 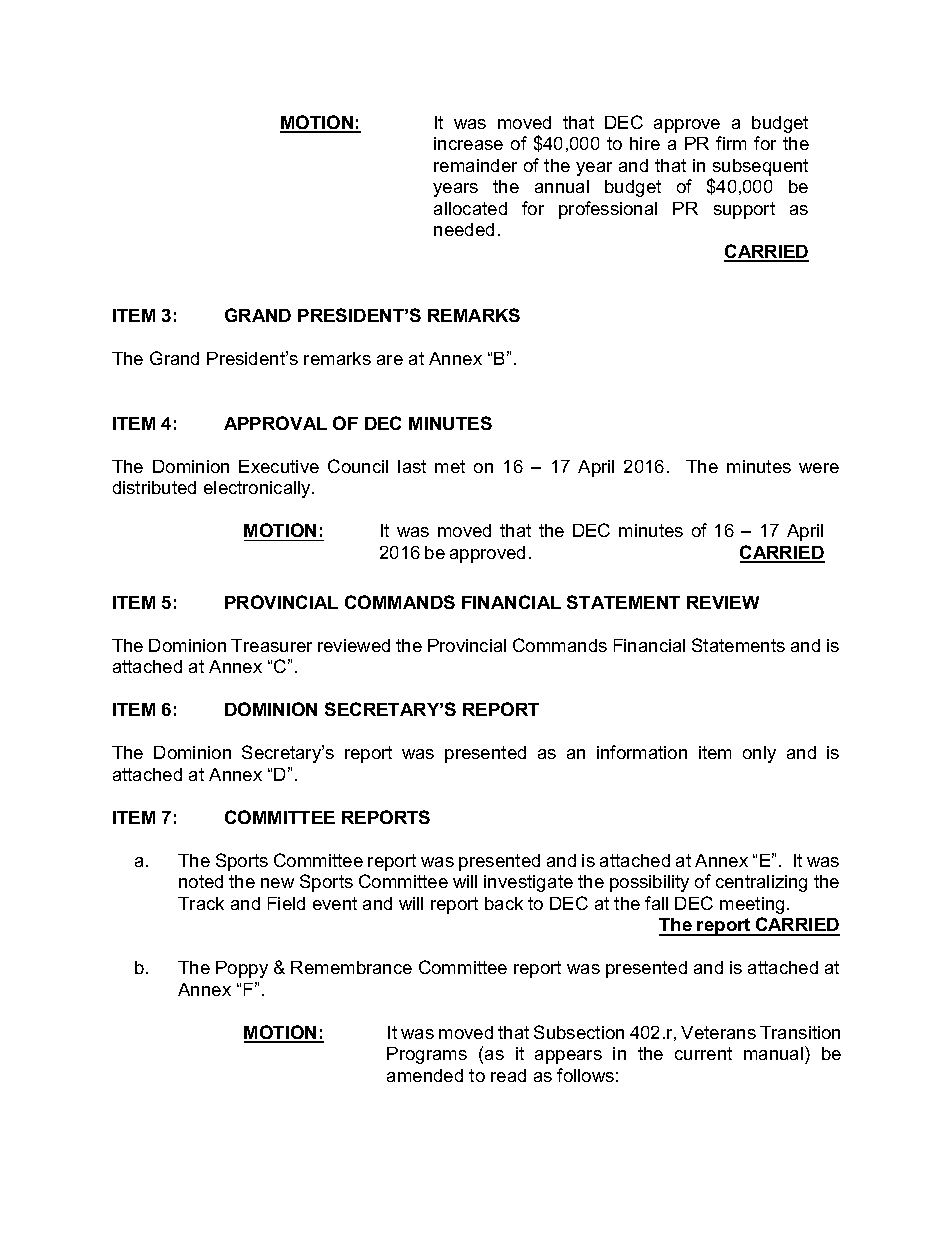 What do you see at coordinates (508, 1075) in the screenshot?
I see `read` at bounding box center [508, 1075].
